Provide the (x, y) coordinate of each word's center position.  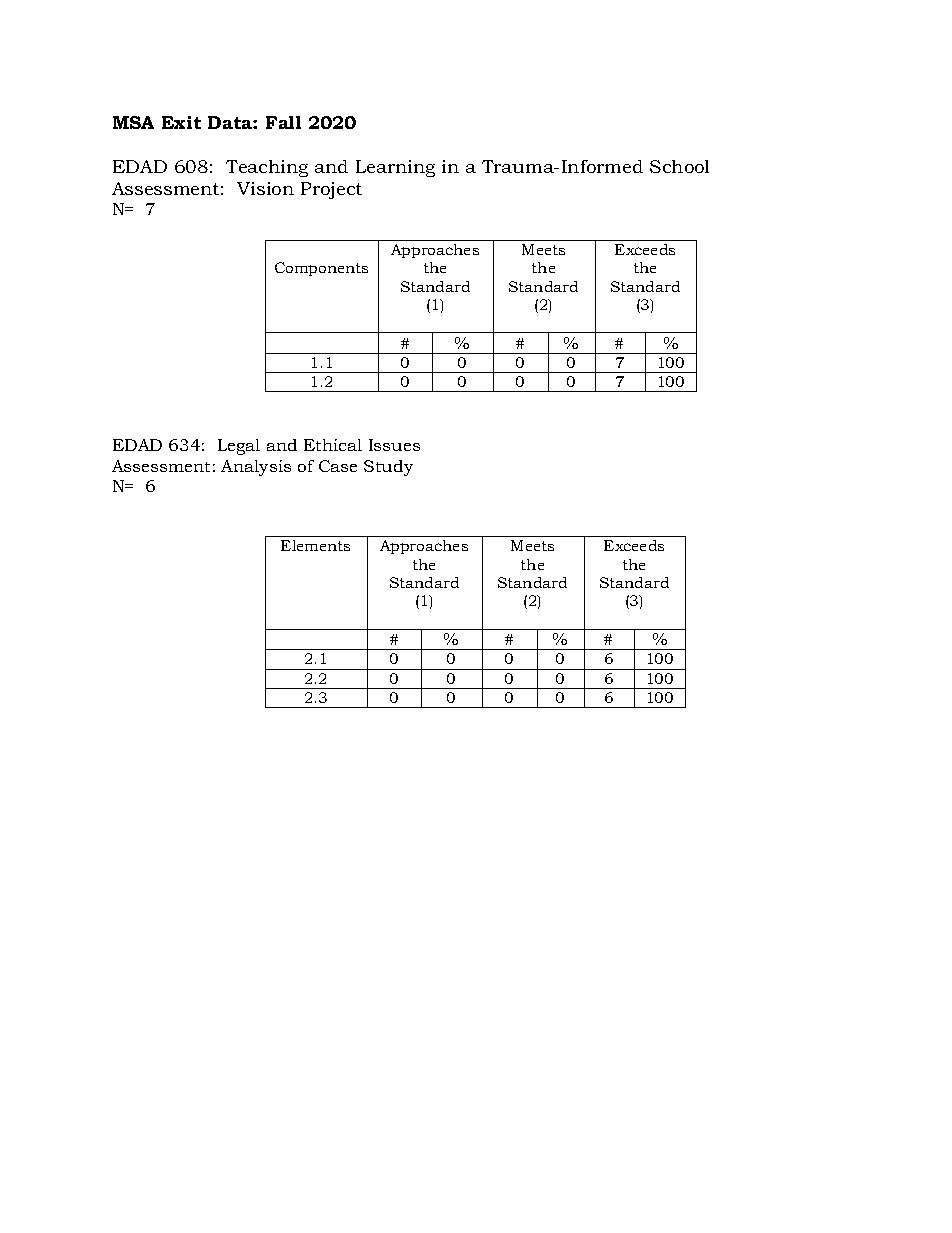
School (679, 166)
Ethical (333, 445)
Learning (395, 168)
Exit (181, 122)
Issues (394, 445)
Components (321, 269)
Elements (315, 545)
